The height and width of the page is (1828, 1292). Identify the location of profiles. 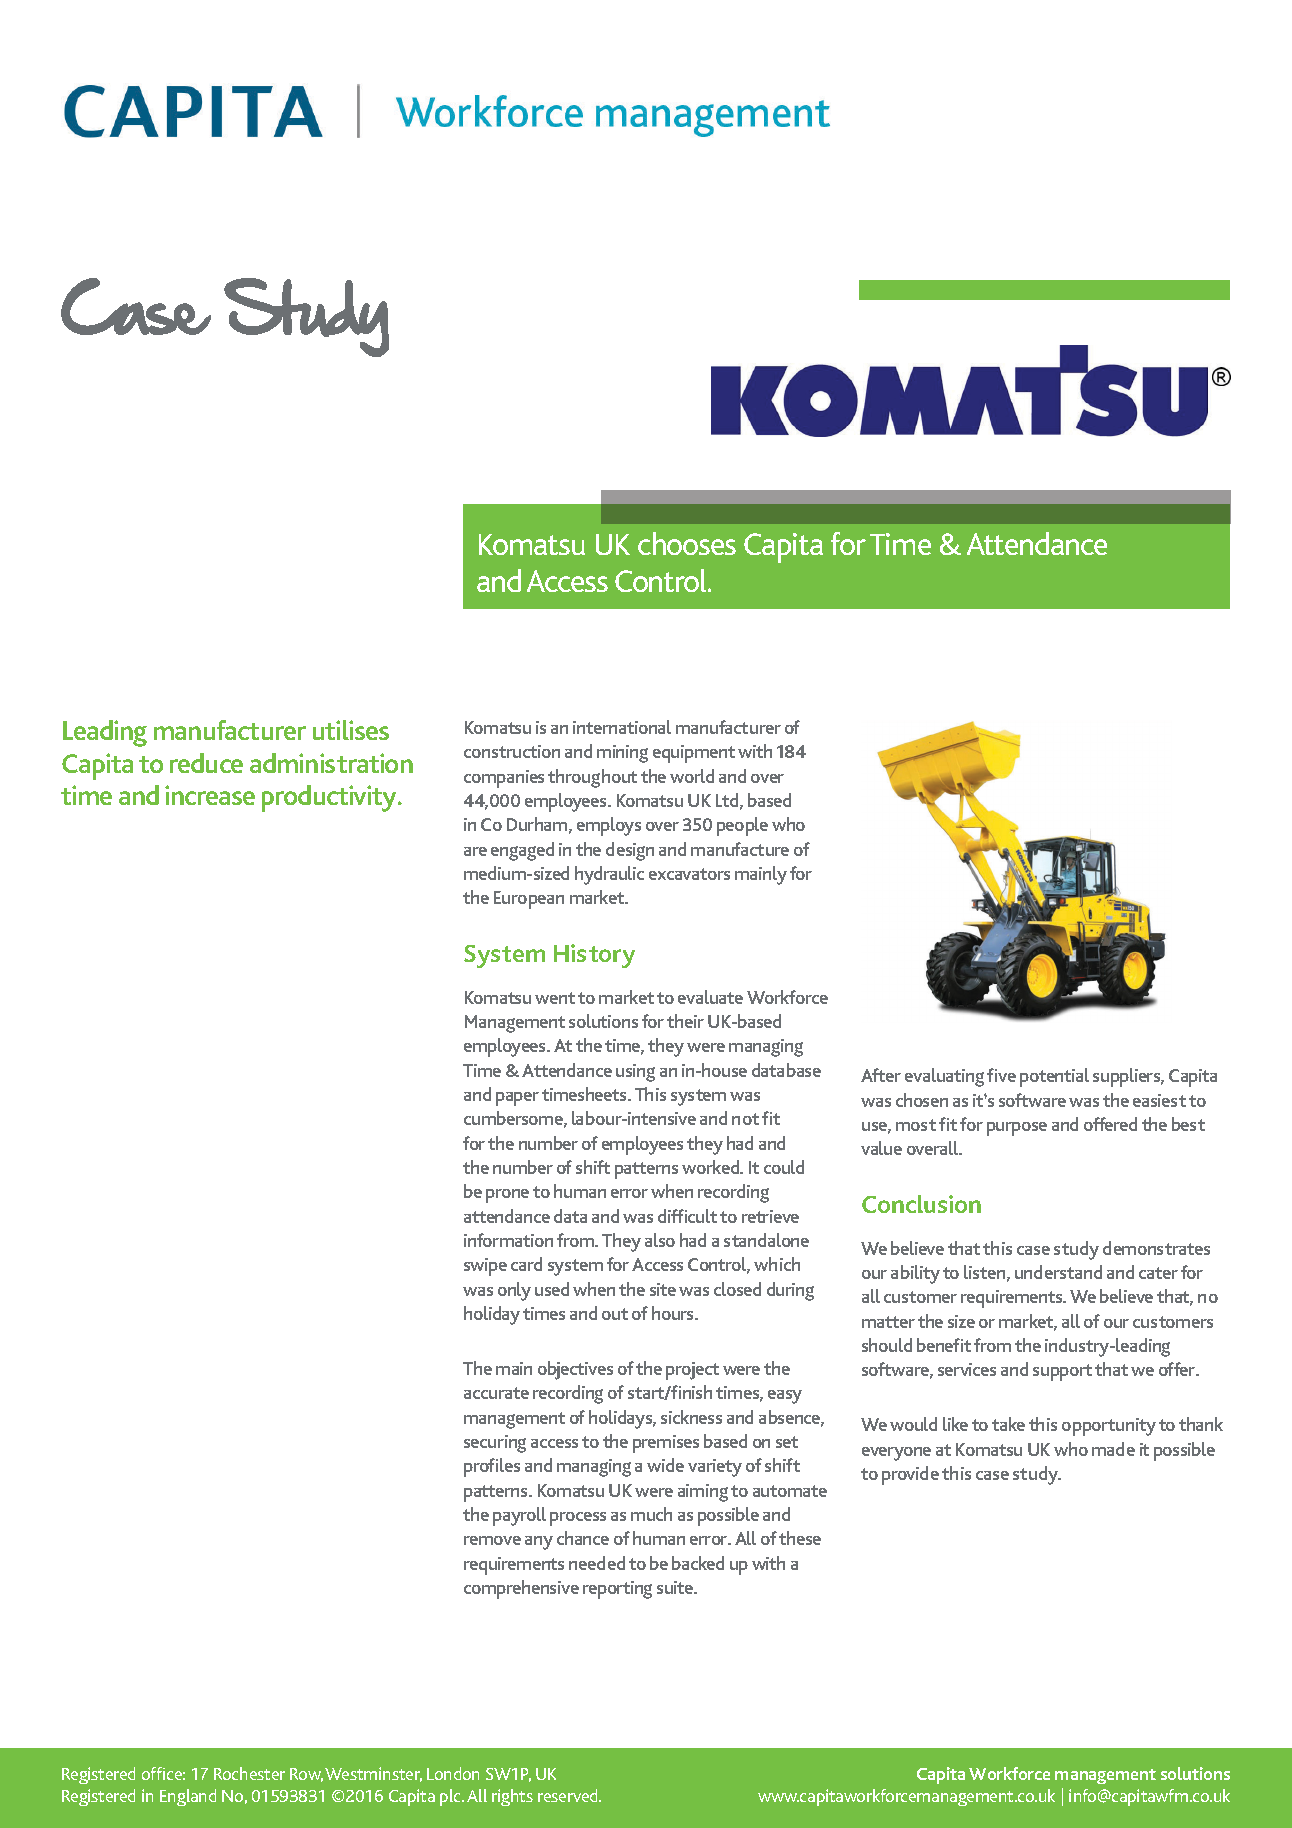
(492, 1467).
